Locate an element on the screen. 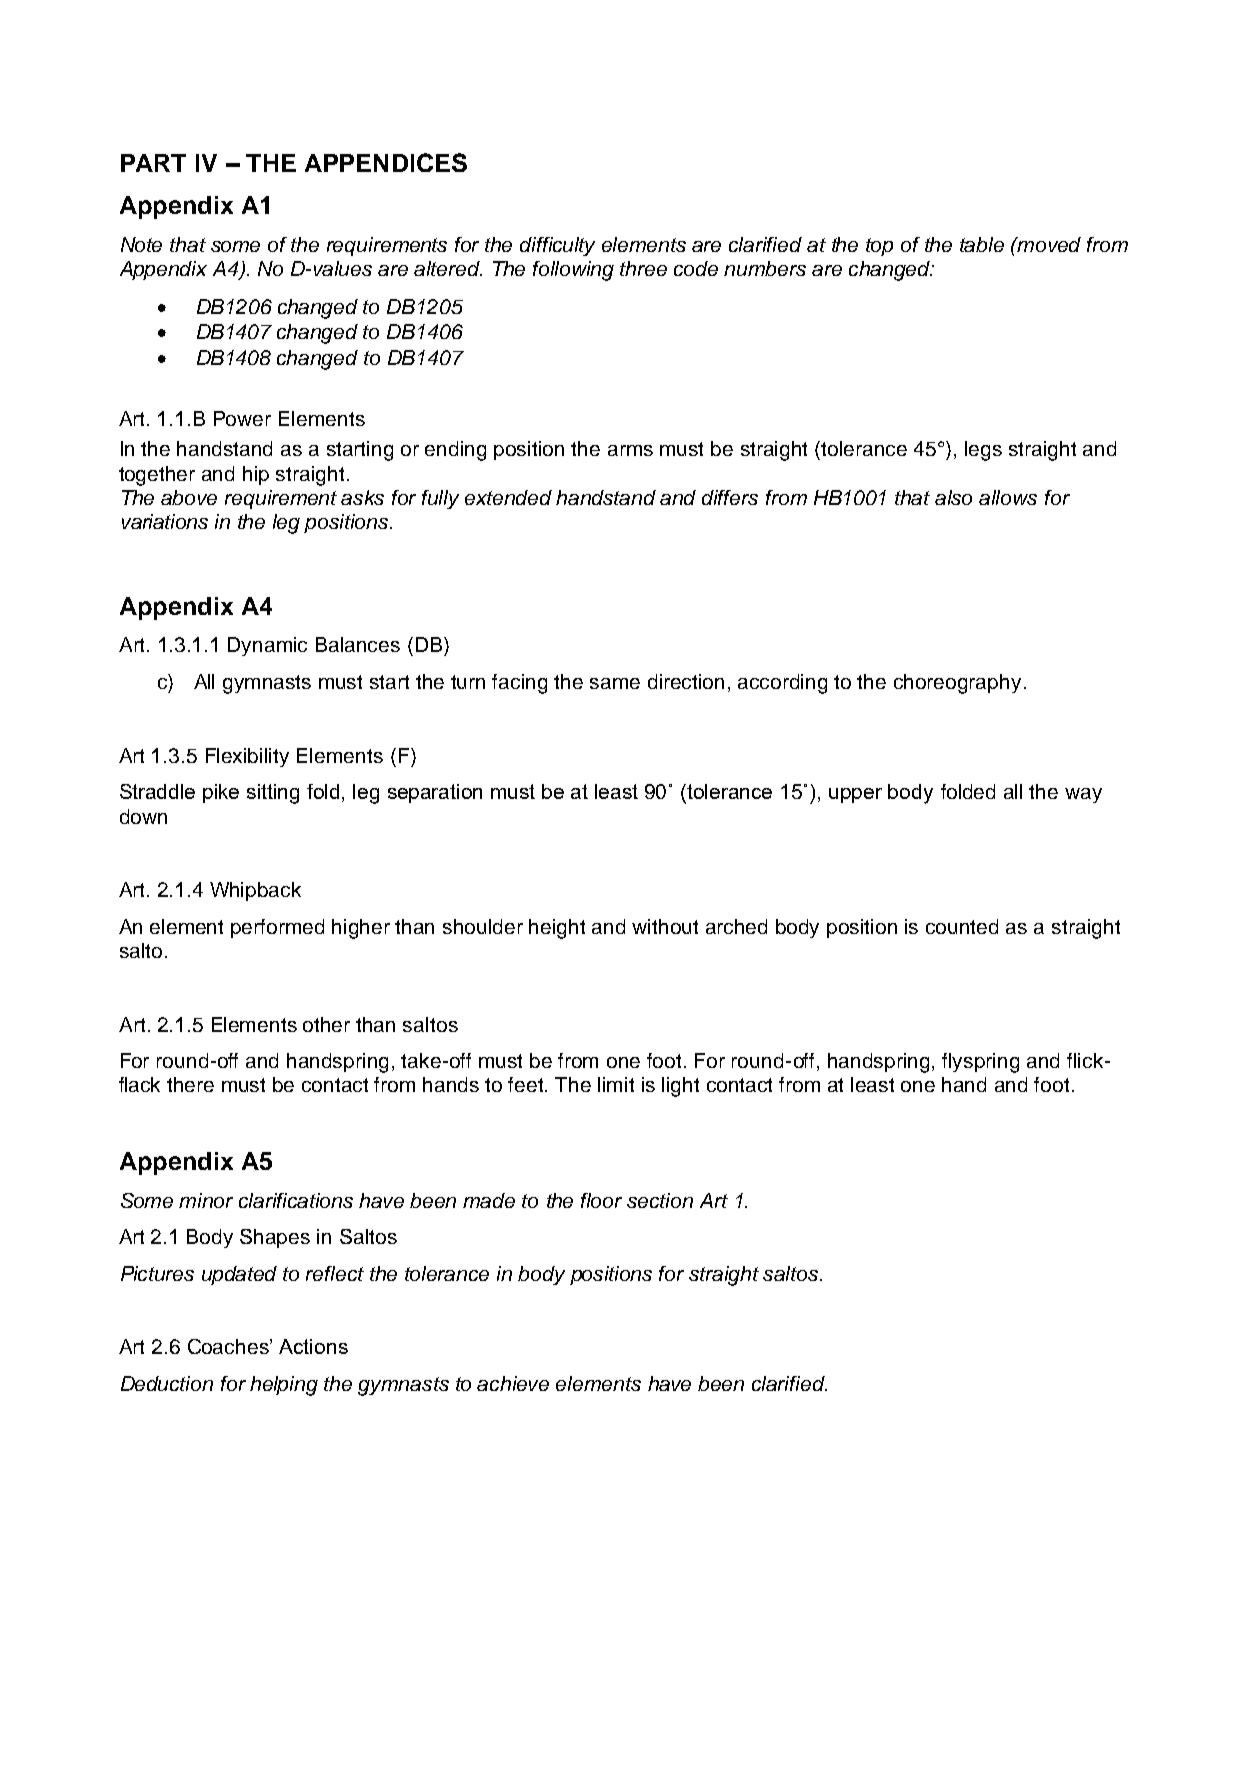 This screenshot has width=1250, height=1768. other is located at coordinates (326, 1024).
